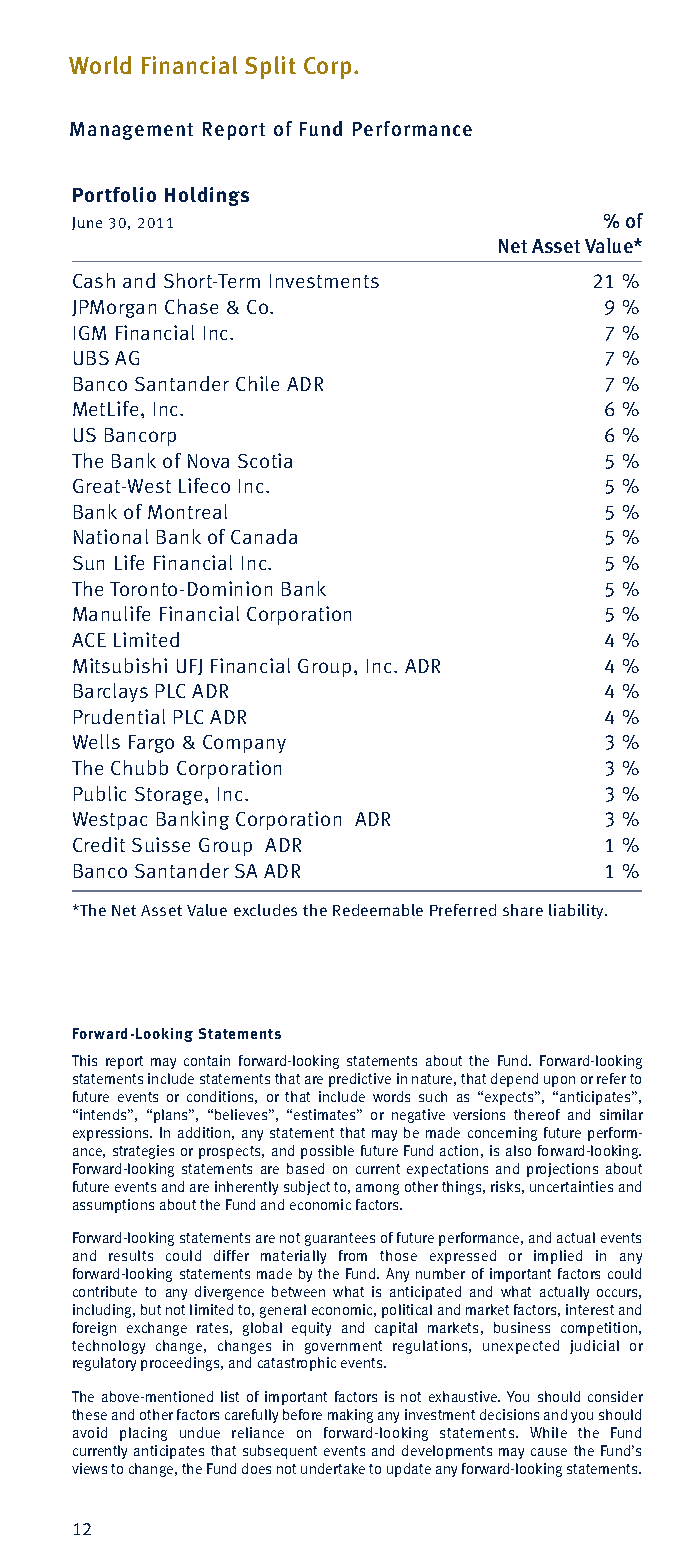 The width and height of the page is (691, 1568). What do you see at coordinates (577, 911) in the page?
I see `liability` at bounding box center [577, 911].
